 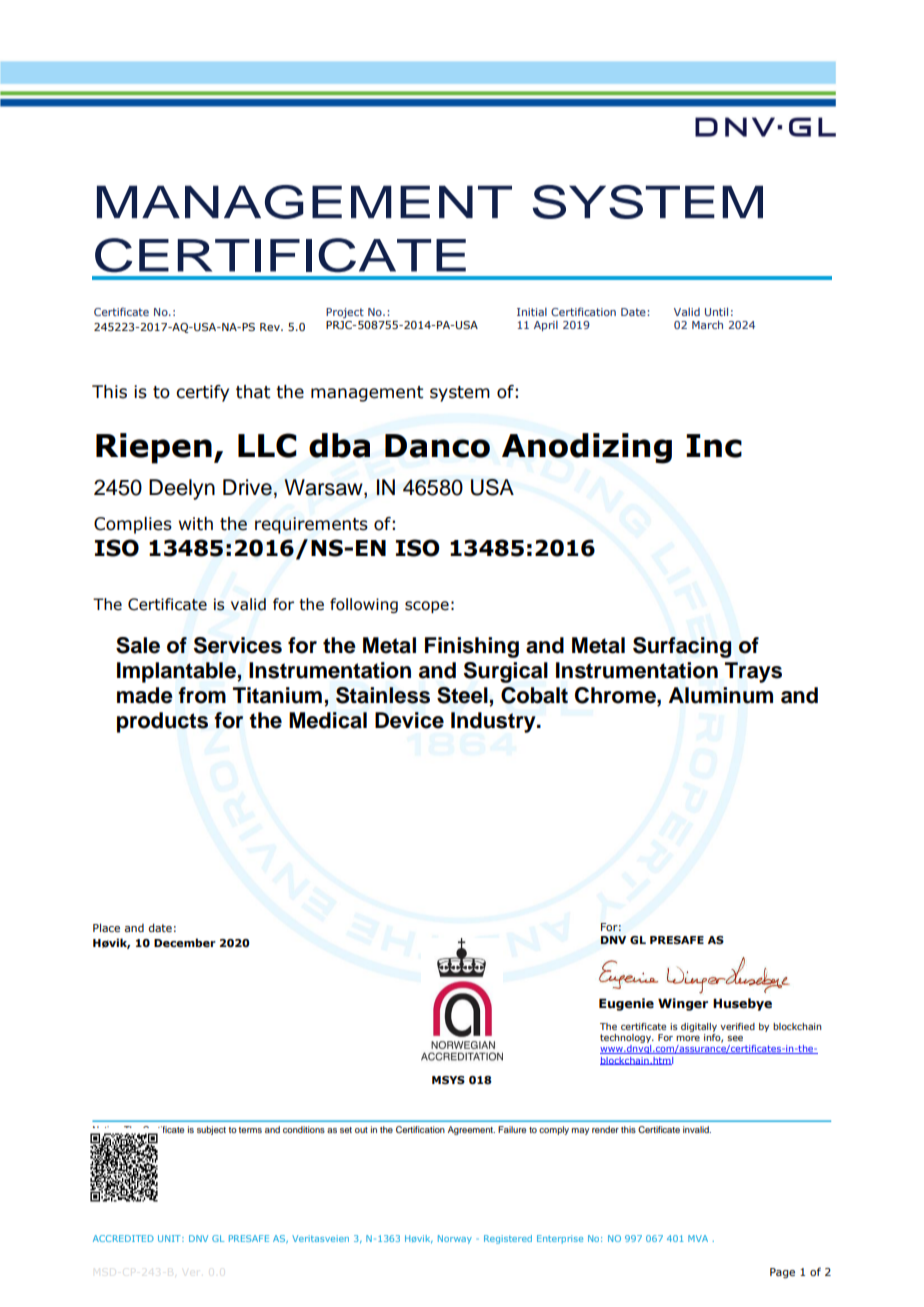 What do you see at coordinates (162, 722) in the screenshot?
I see `products` at bounding box center [162, 722].
